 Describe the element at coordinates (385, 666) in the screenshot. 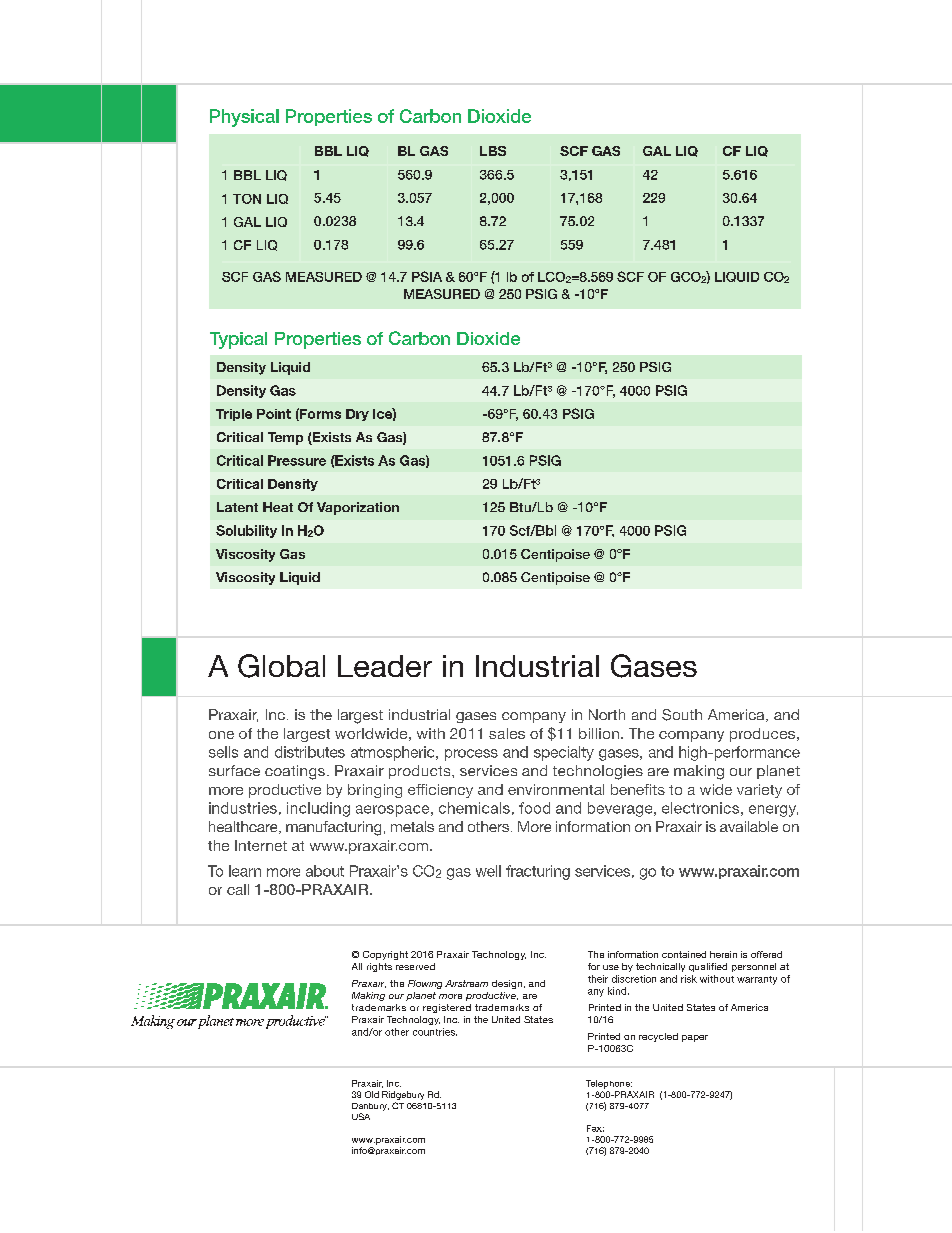

I see `Leader` at that location.
